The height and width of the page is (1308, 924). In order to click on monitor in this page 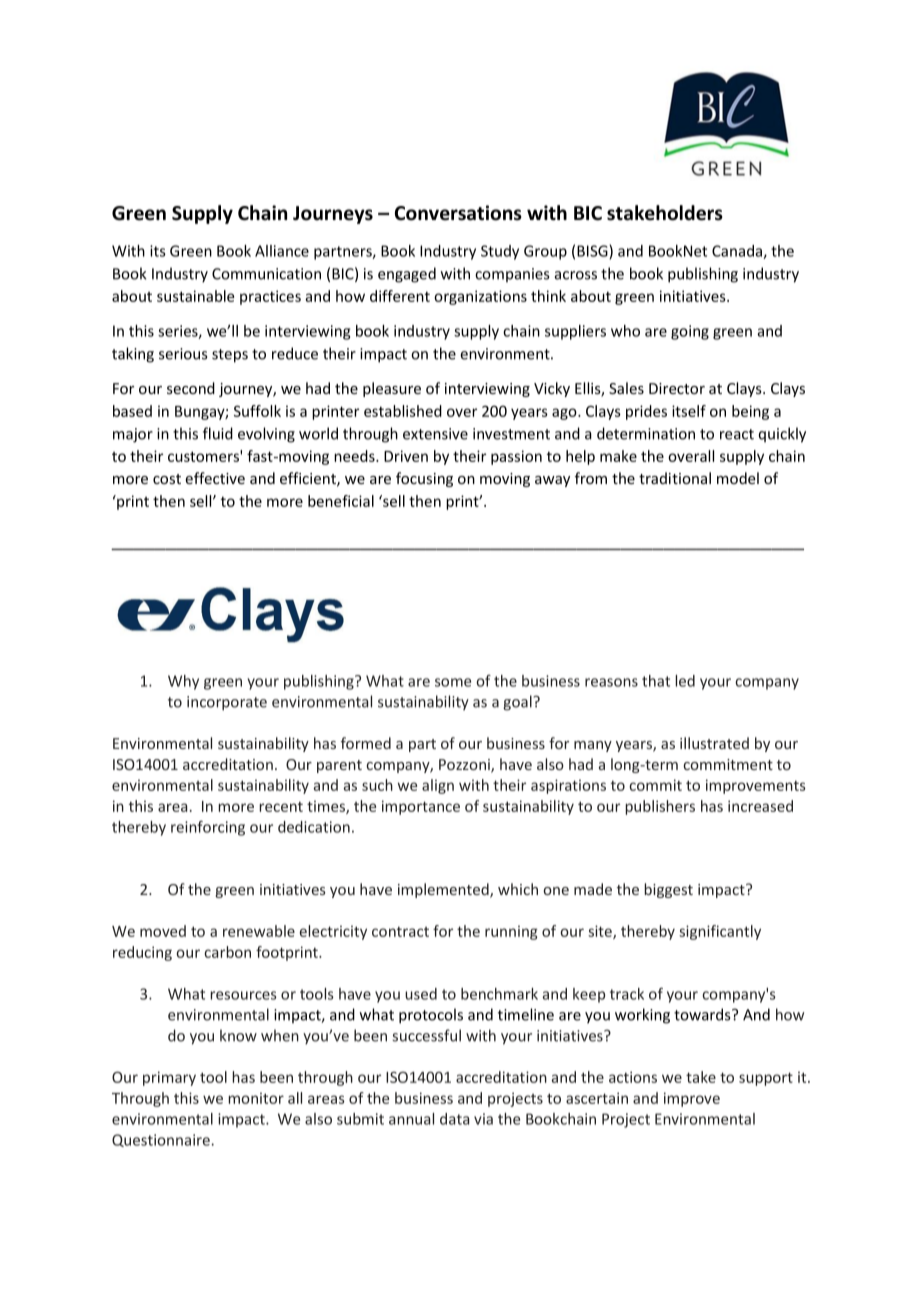, I will do `click(256, 1098)`.
